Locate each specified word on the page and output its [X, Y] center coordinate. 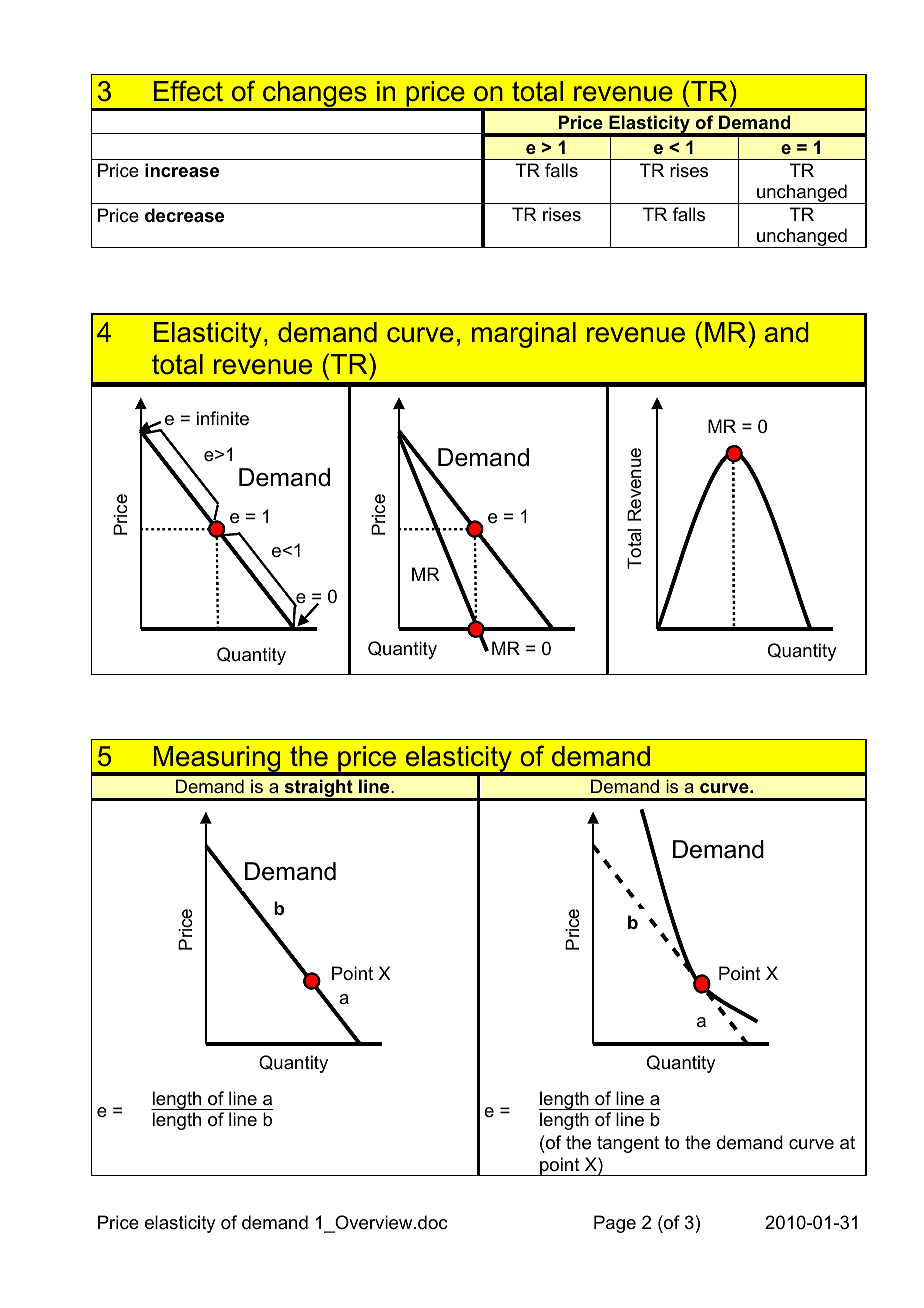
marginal [524, 335]
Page [615, 1224]
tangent [628, 1144]
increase [182, 170]
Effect [188, 91]
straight [318, 789]
